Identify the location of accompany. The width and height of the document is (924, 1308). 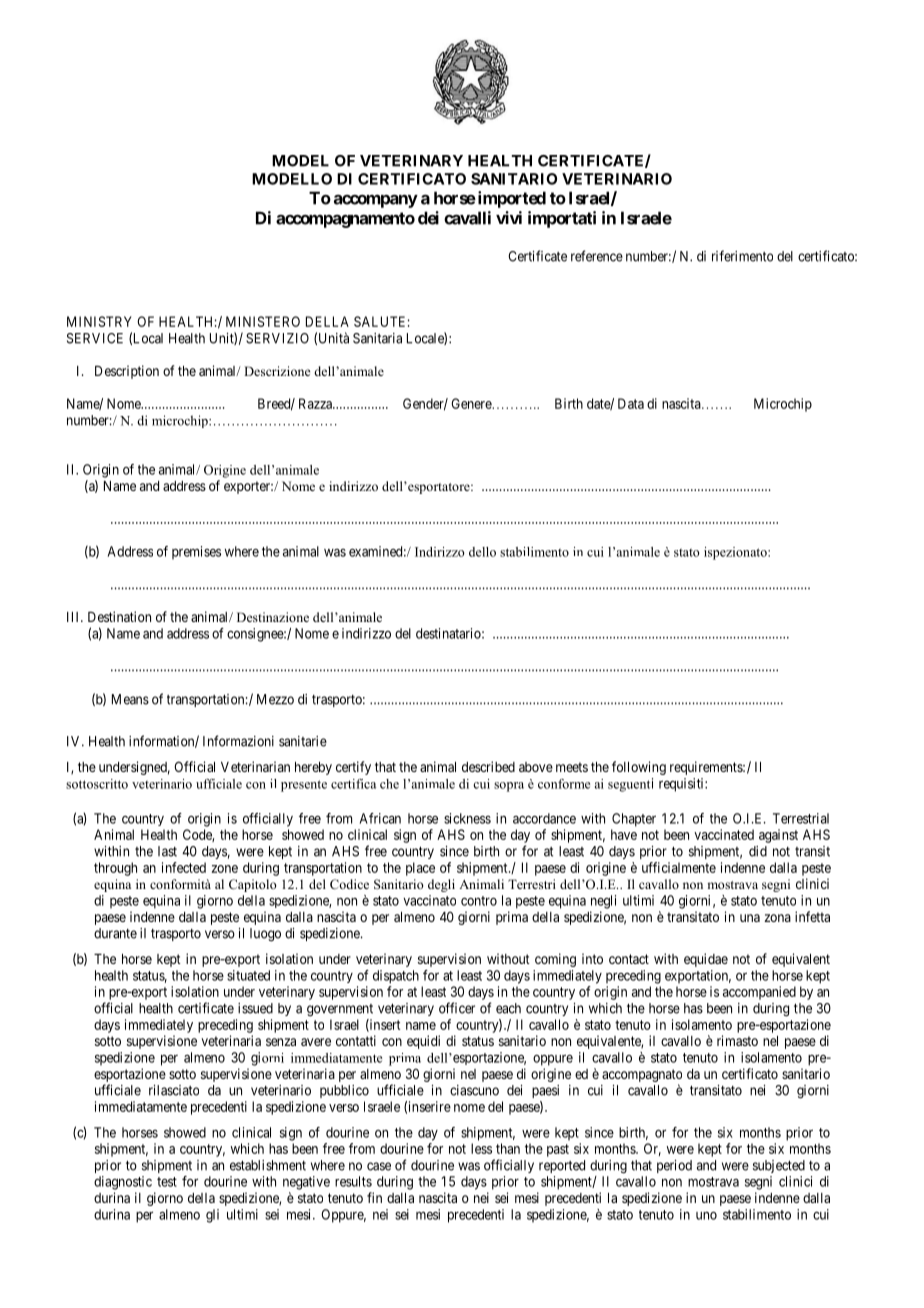
(376, 201).
